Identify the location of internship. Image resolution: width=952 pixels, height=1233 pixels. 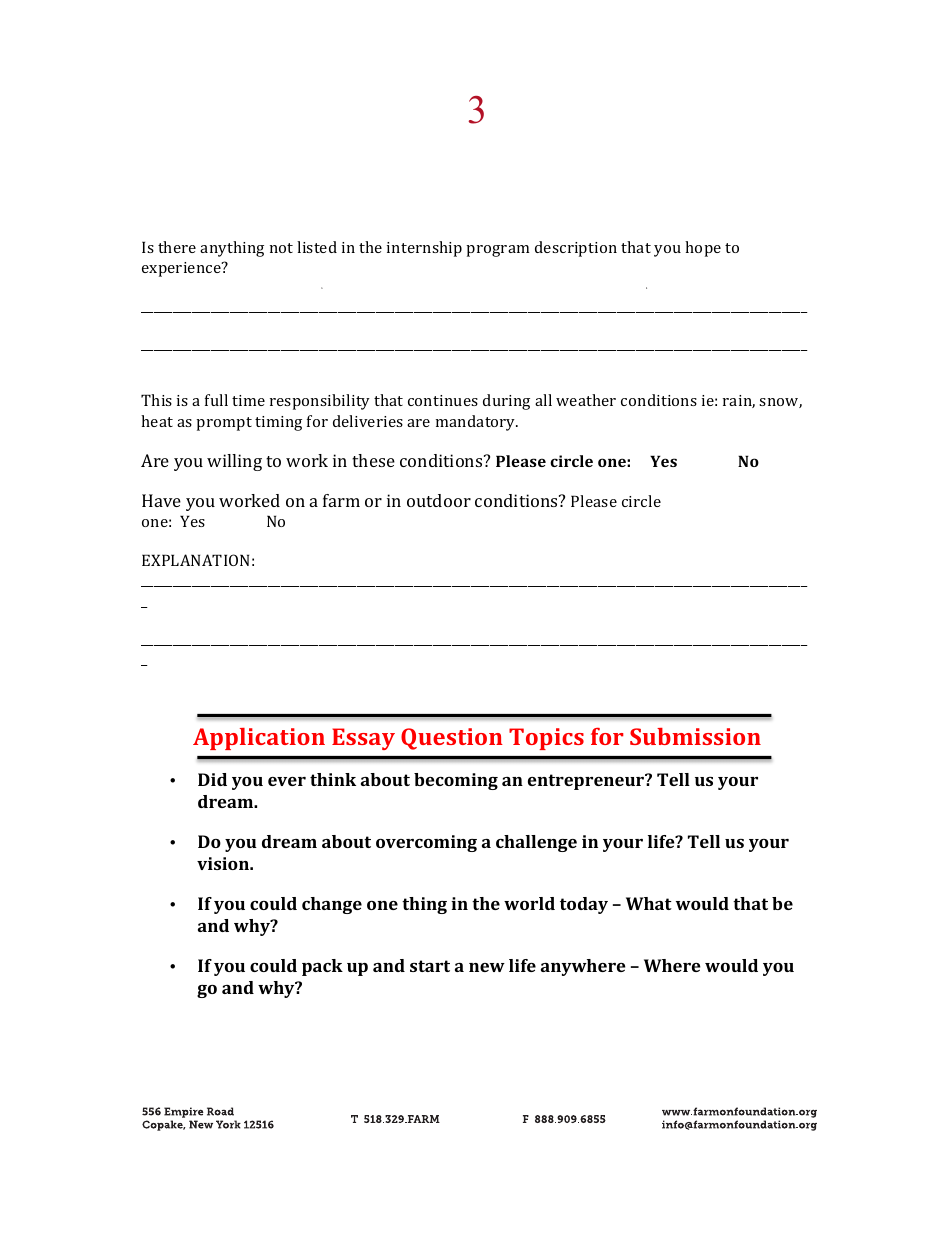
(424, 249).
